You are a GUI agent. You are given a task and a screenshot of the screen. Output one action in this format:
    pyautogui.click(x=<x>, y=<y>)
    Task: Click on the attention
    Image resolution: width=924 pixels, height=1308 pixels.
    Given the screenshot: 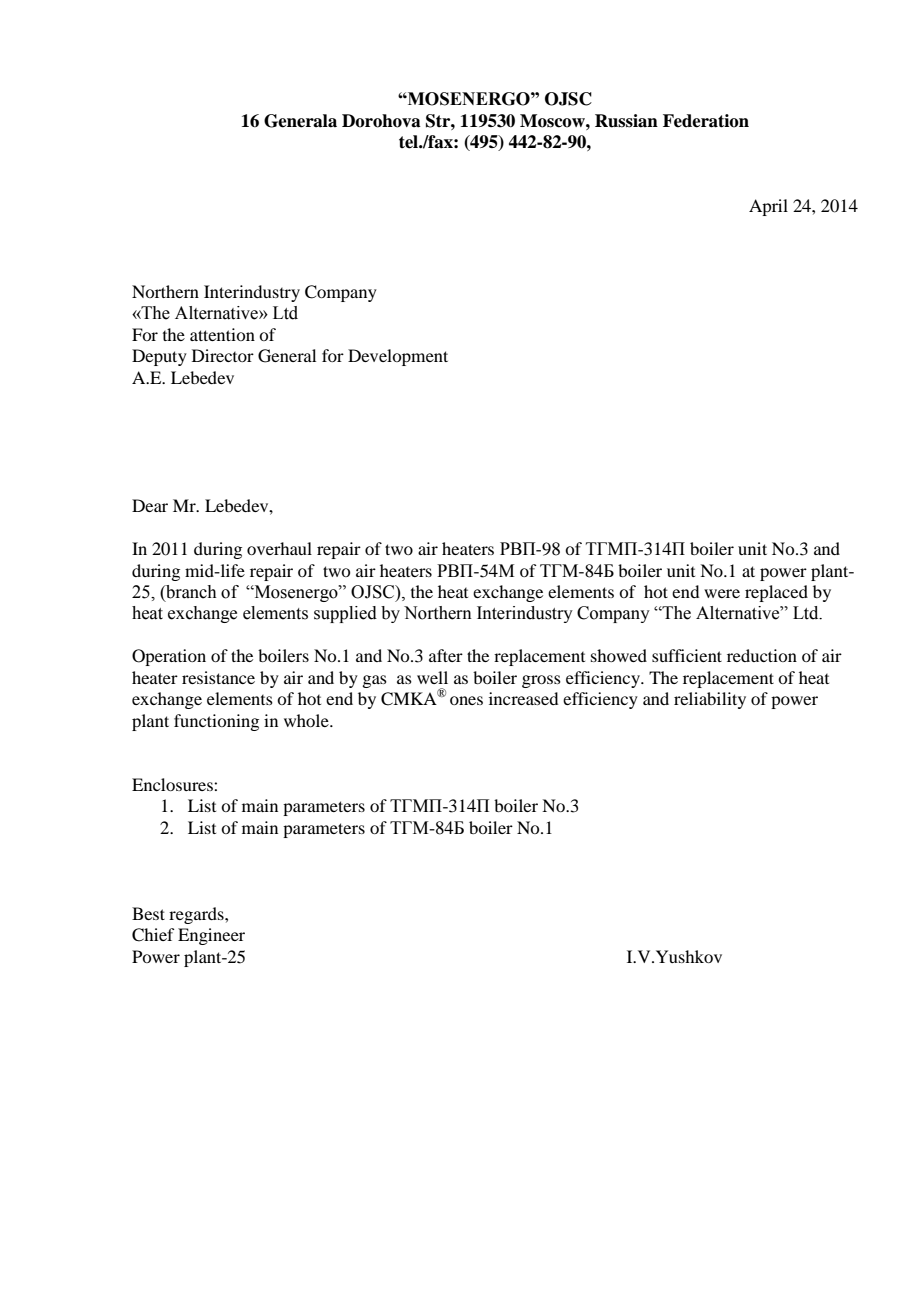 What is the action you would take?
    pyautogui.click(x=222, y=334)
